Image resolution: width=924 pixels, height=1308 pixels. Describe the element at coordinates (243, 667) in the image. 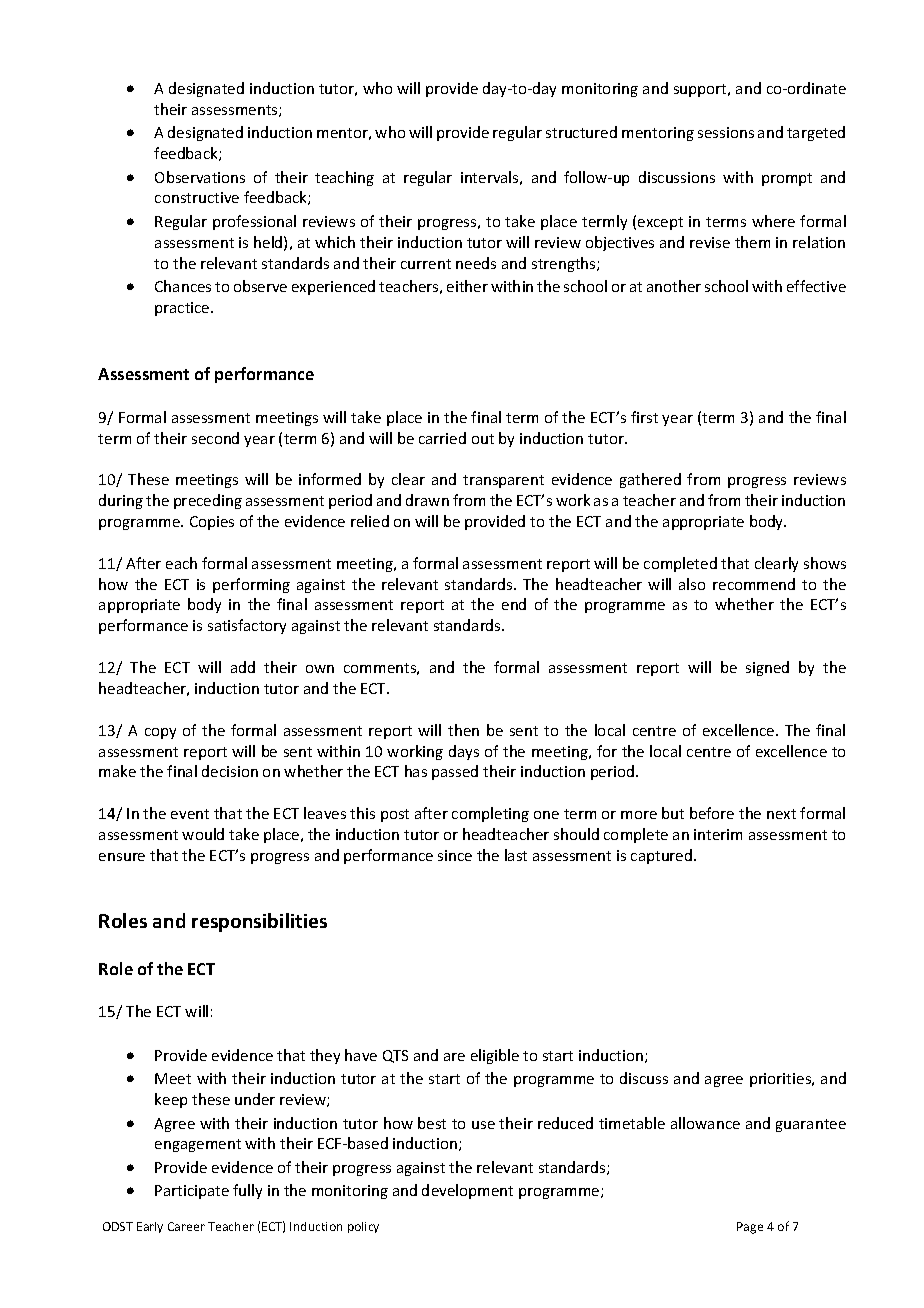

I see `add` at that location.
